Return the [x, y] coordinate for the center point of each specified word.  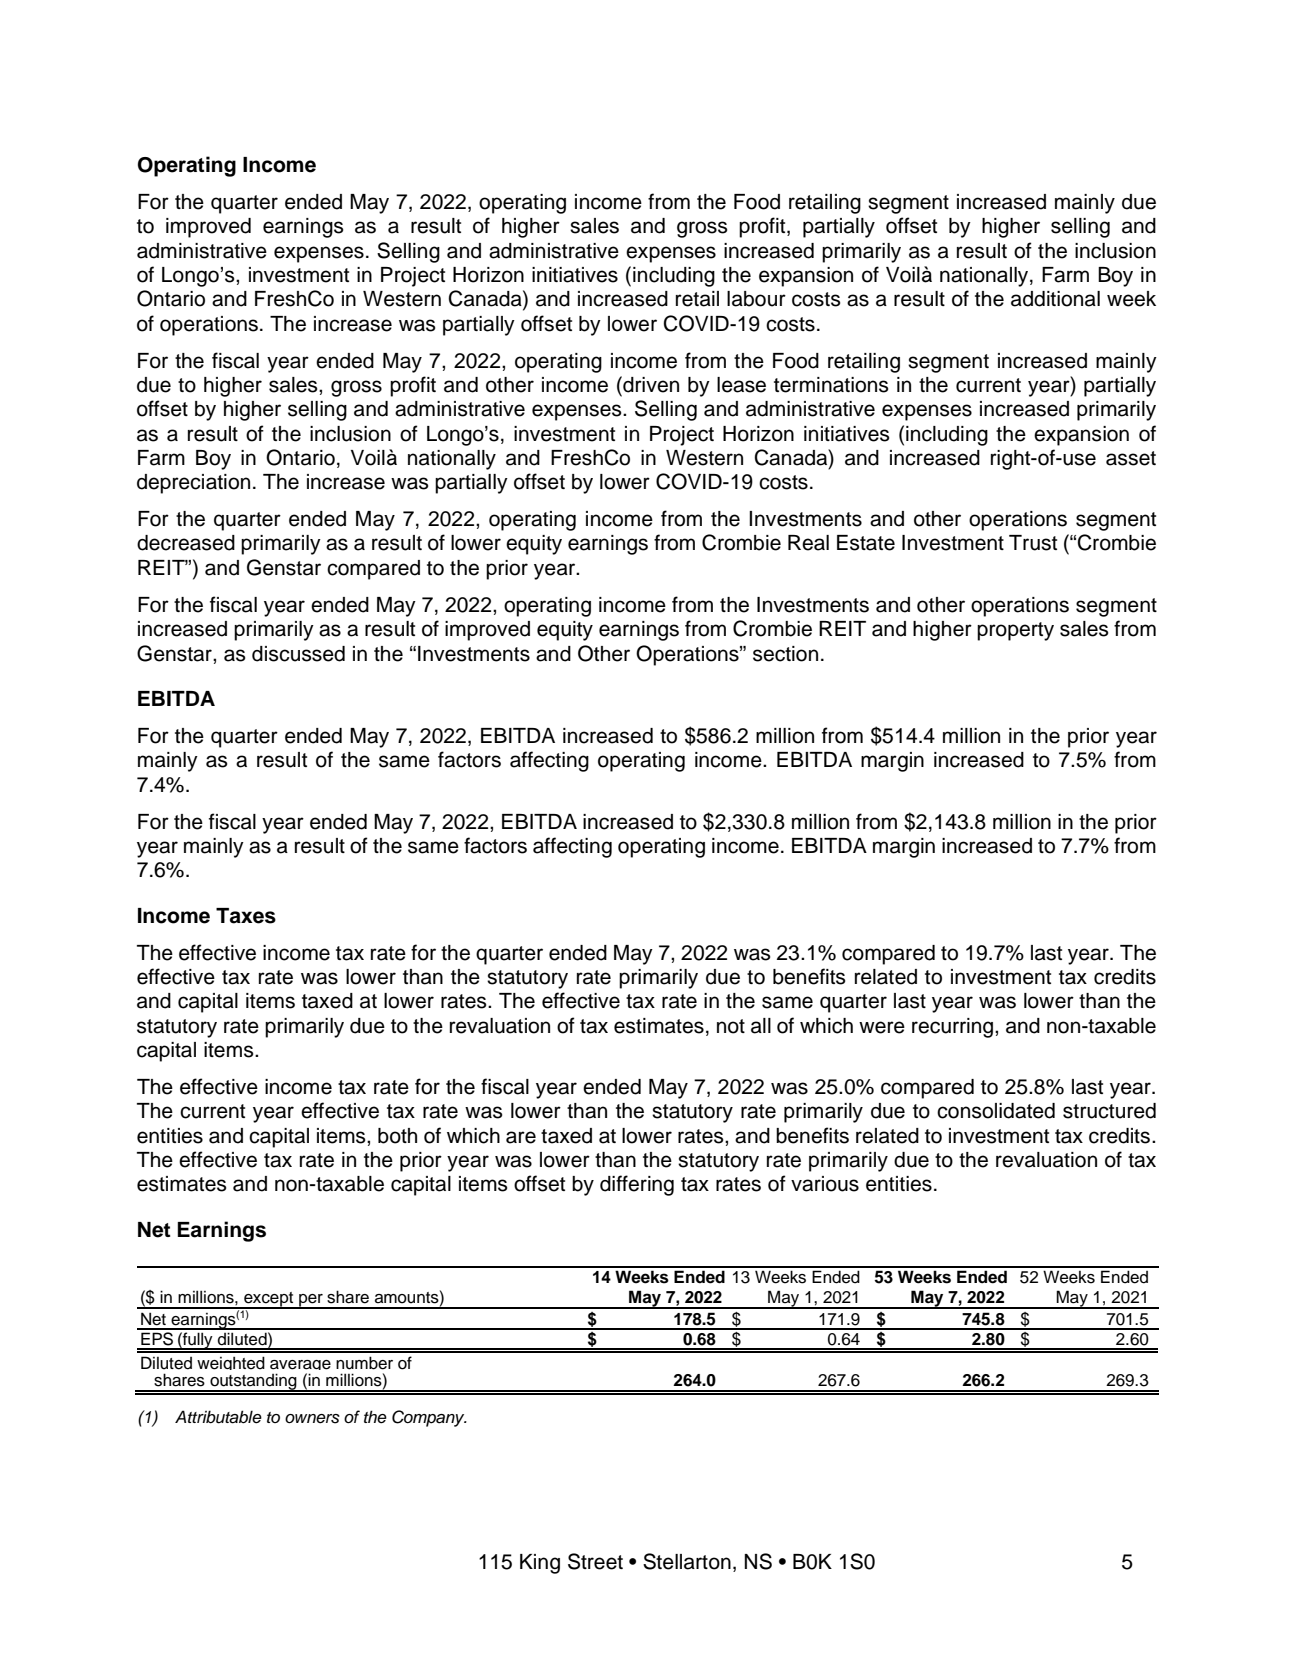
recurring [952, 1028]
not [731, 1026]
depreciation [193, 484]
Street [595, 1561]
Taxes [246, 916]
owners [312, 1419]
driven [650, 384]
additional [1055, 299]
